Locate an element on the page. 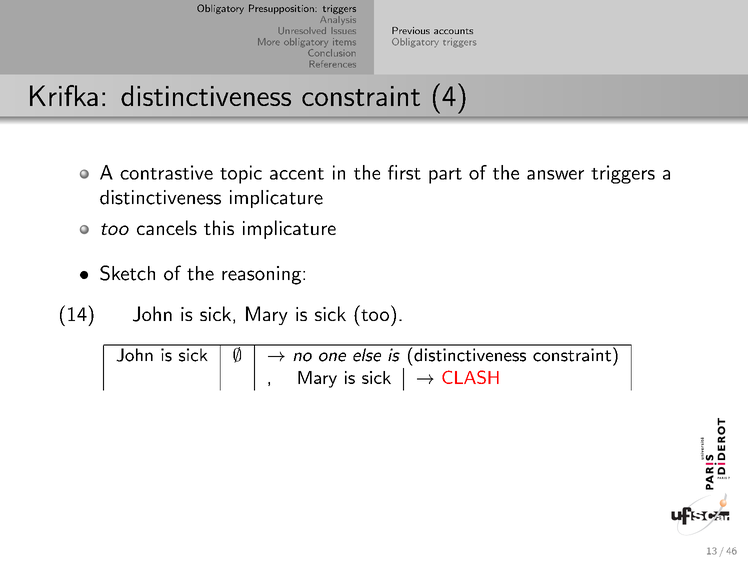 The height and width of the document is (561, 748). one is located at coordinates (332, 357).
